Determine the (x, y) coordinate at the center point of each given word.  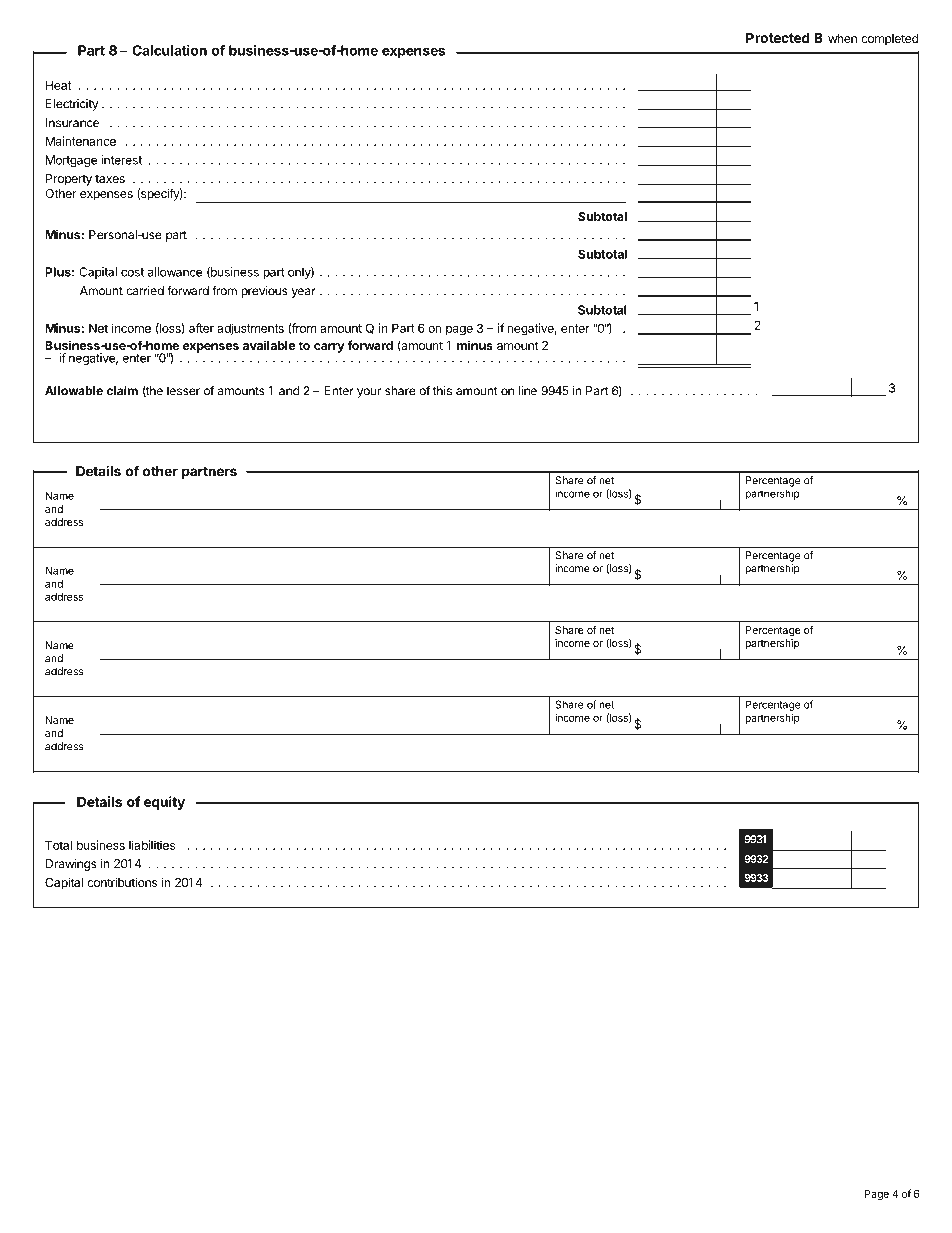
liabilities (152, 845)
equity (164, 803)
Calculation (169, 50)
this (442, 391)
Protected (778, 37)
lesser (183, 391)
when (842, 38)
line (528, 391)
